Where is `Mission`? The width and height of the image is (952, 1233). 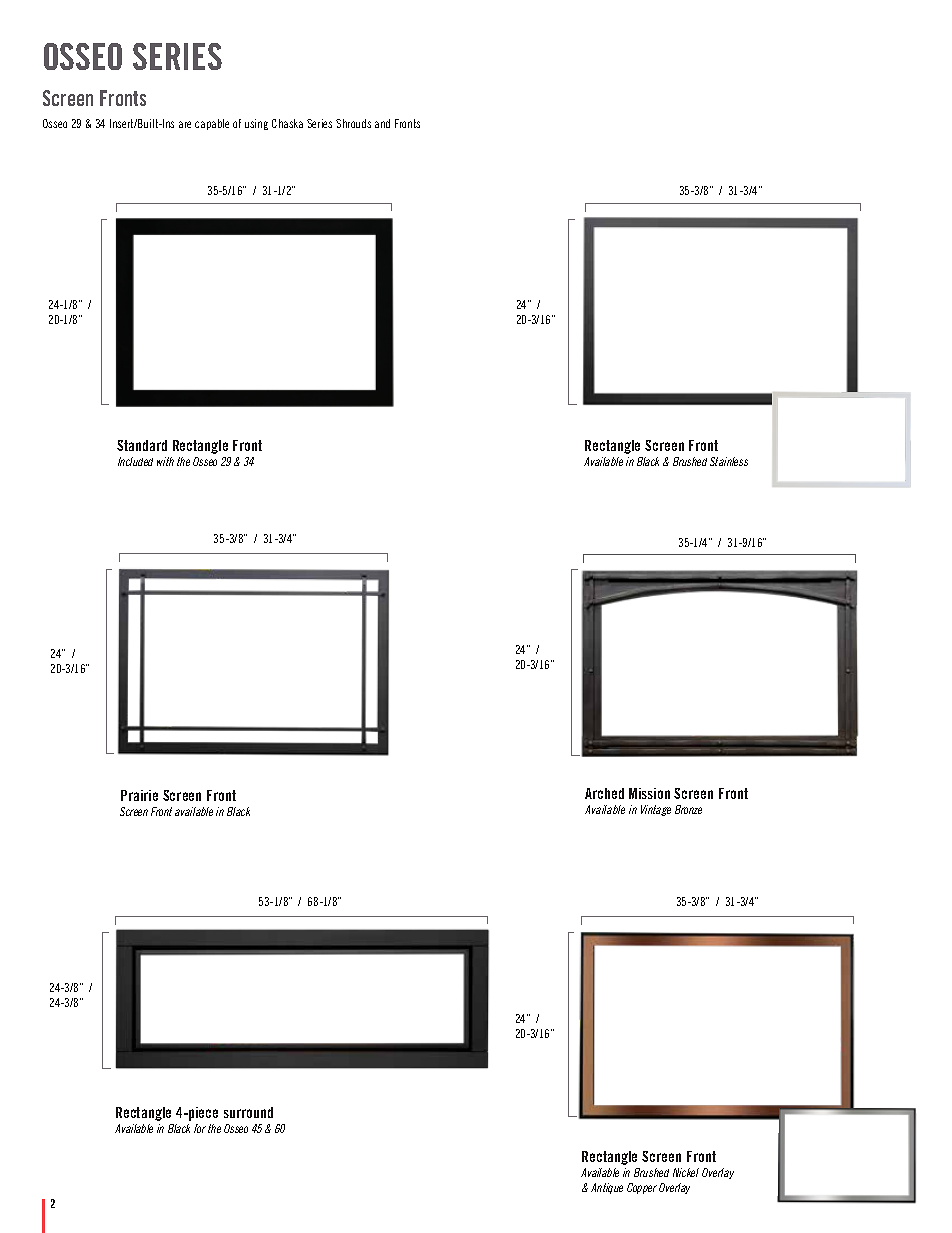 Mission is located at coordinates (649, 793).
